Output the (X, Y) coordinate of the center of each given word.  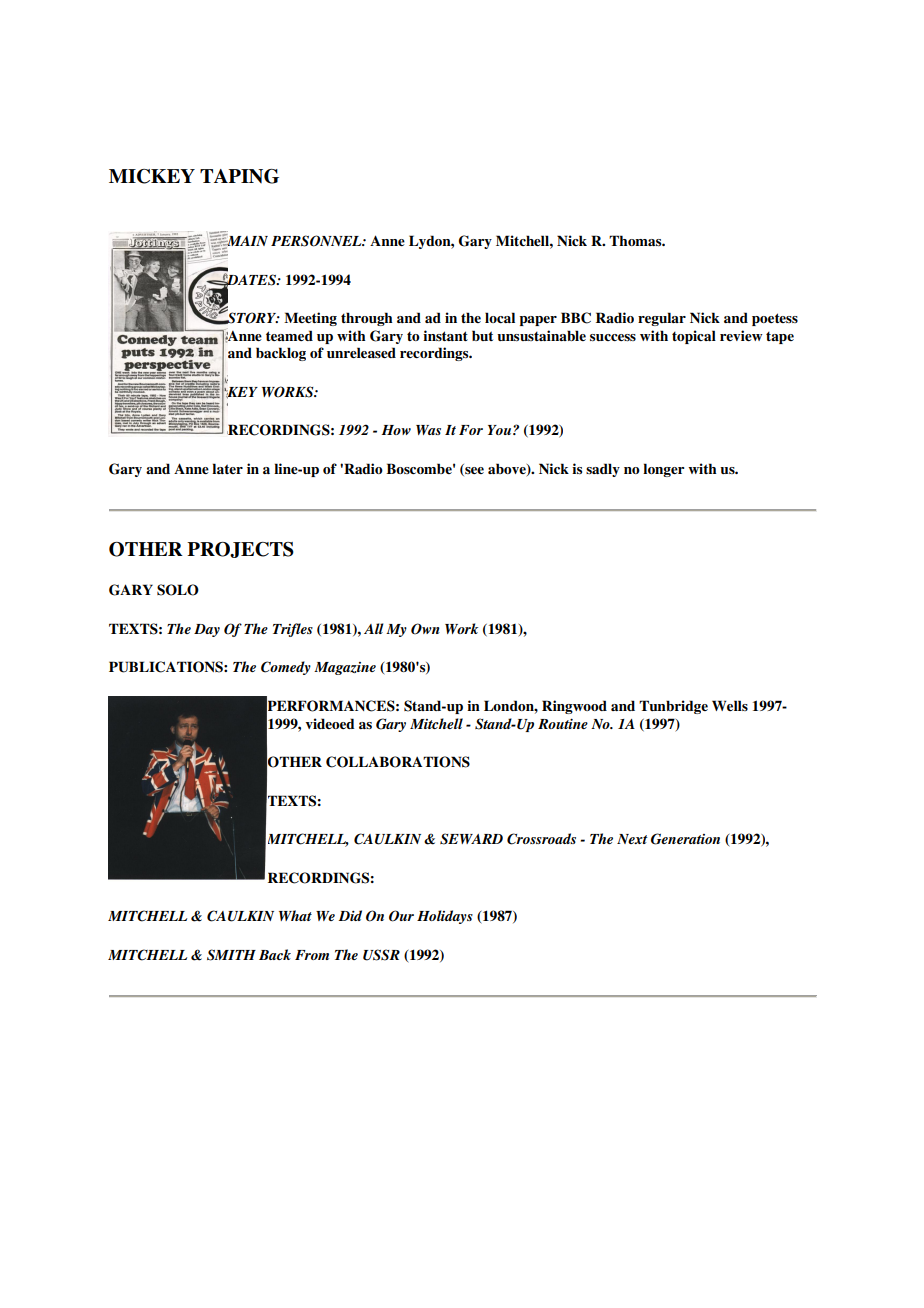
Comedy (286, 668)
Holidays (445, 917)
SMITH (231, 955)
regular (662, 319)
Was (428, 430)
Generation (685, 839)
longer (663, 470)
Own (425, 629)
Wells (730, 705)
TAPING (239, 176)
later (227, 468)
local (500, 317)
